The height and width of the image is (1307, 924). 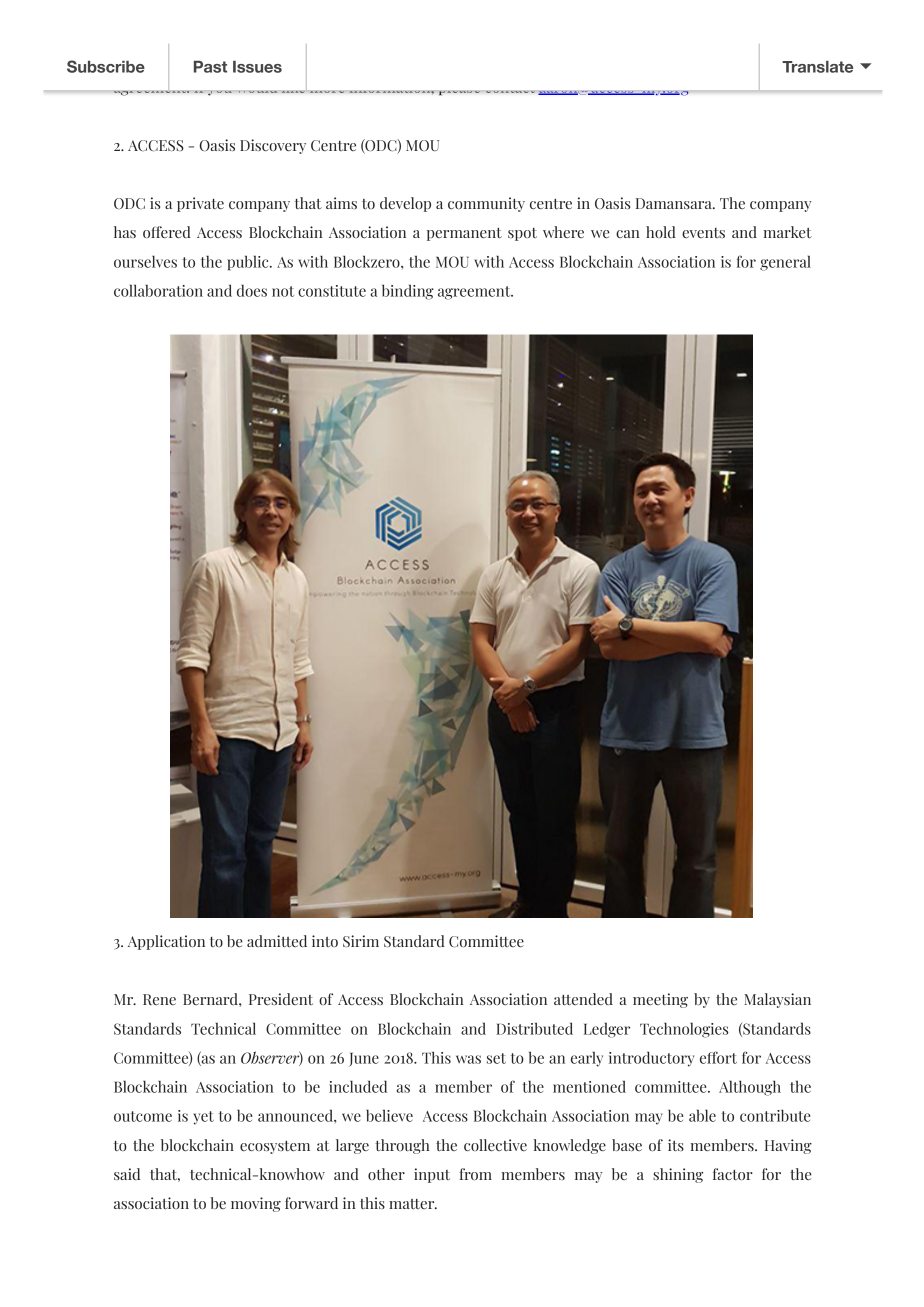 I want to click on Translate, so click(x=817, y=67).
